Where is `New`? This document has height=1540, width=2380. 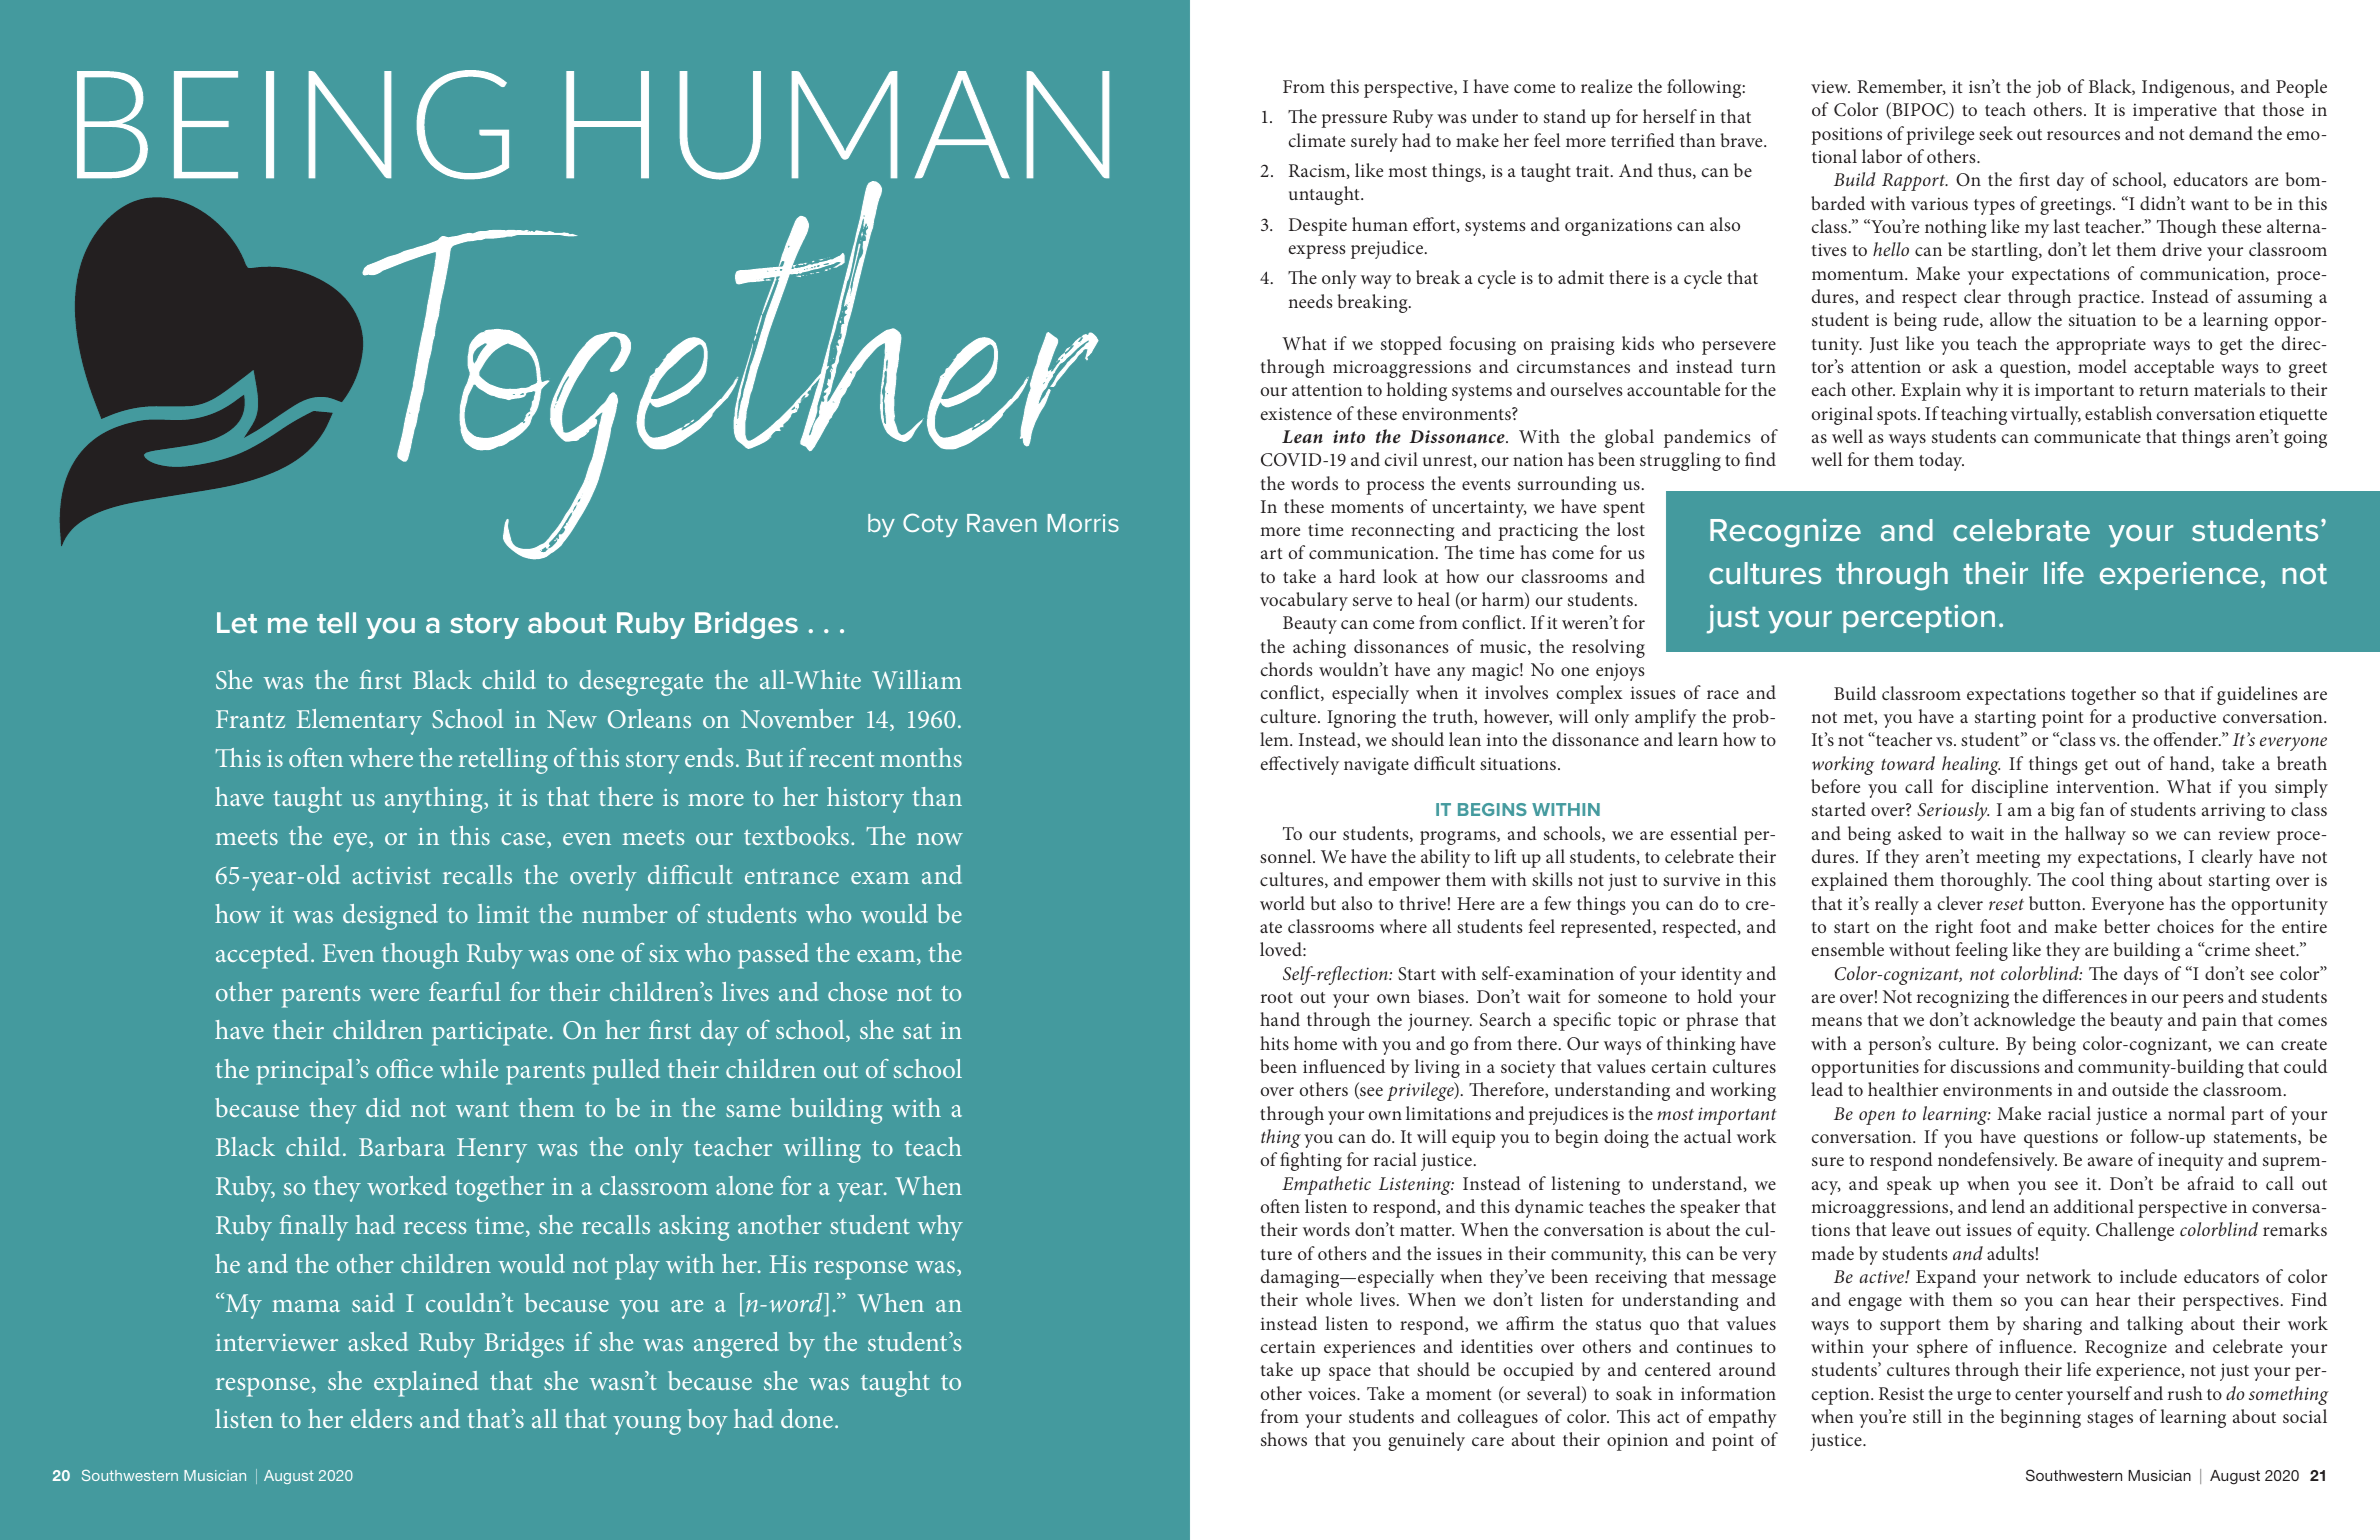 New is located at coordinates (572, 719).
